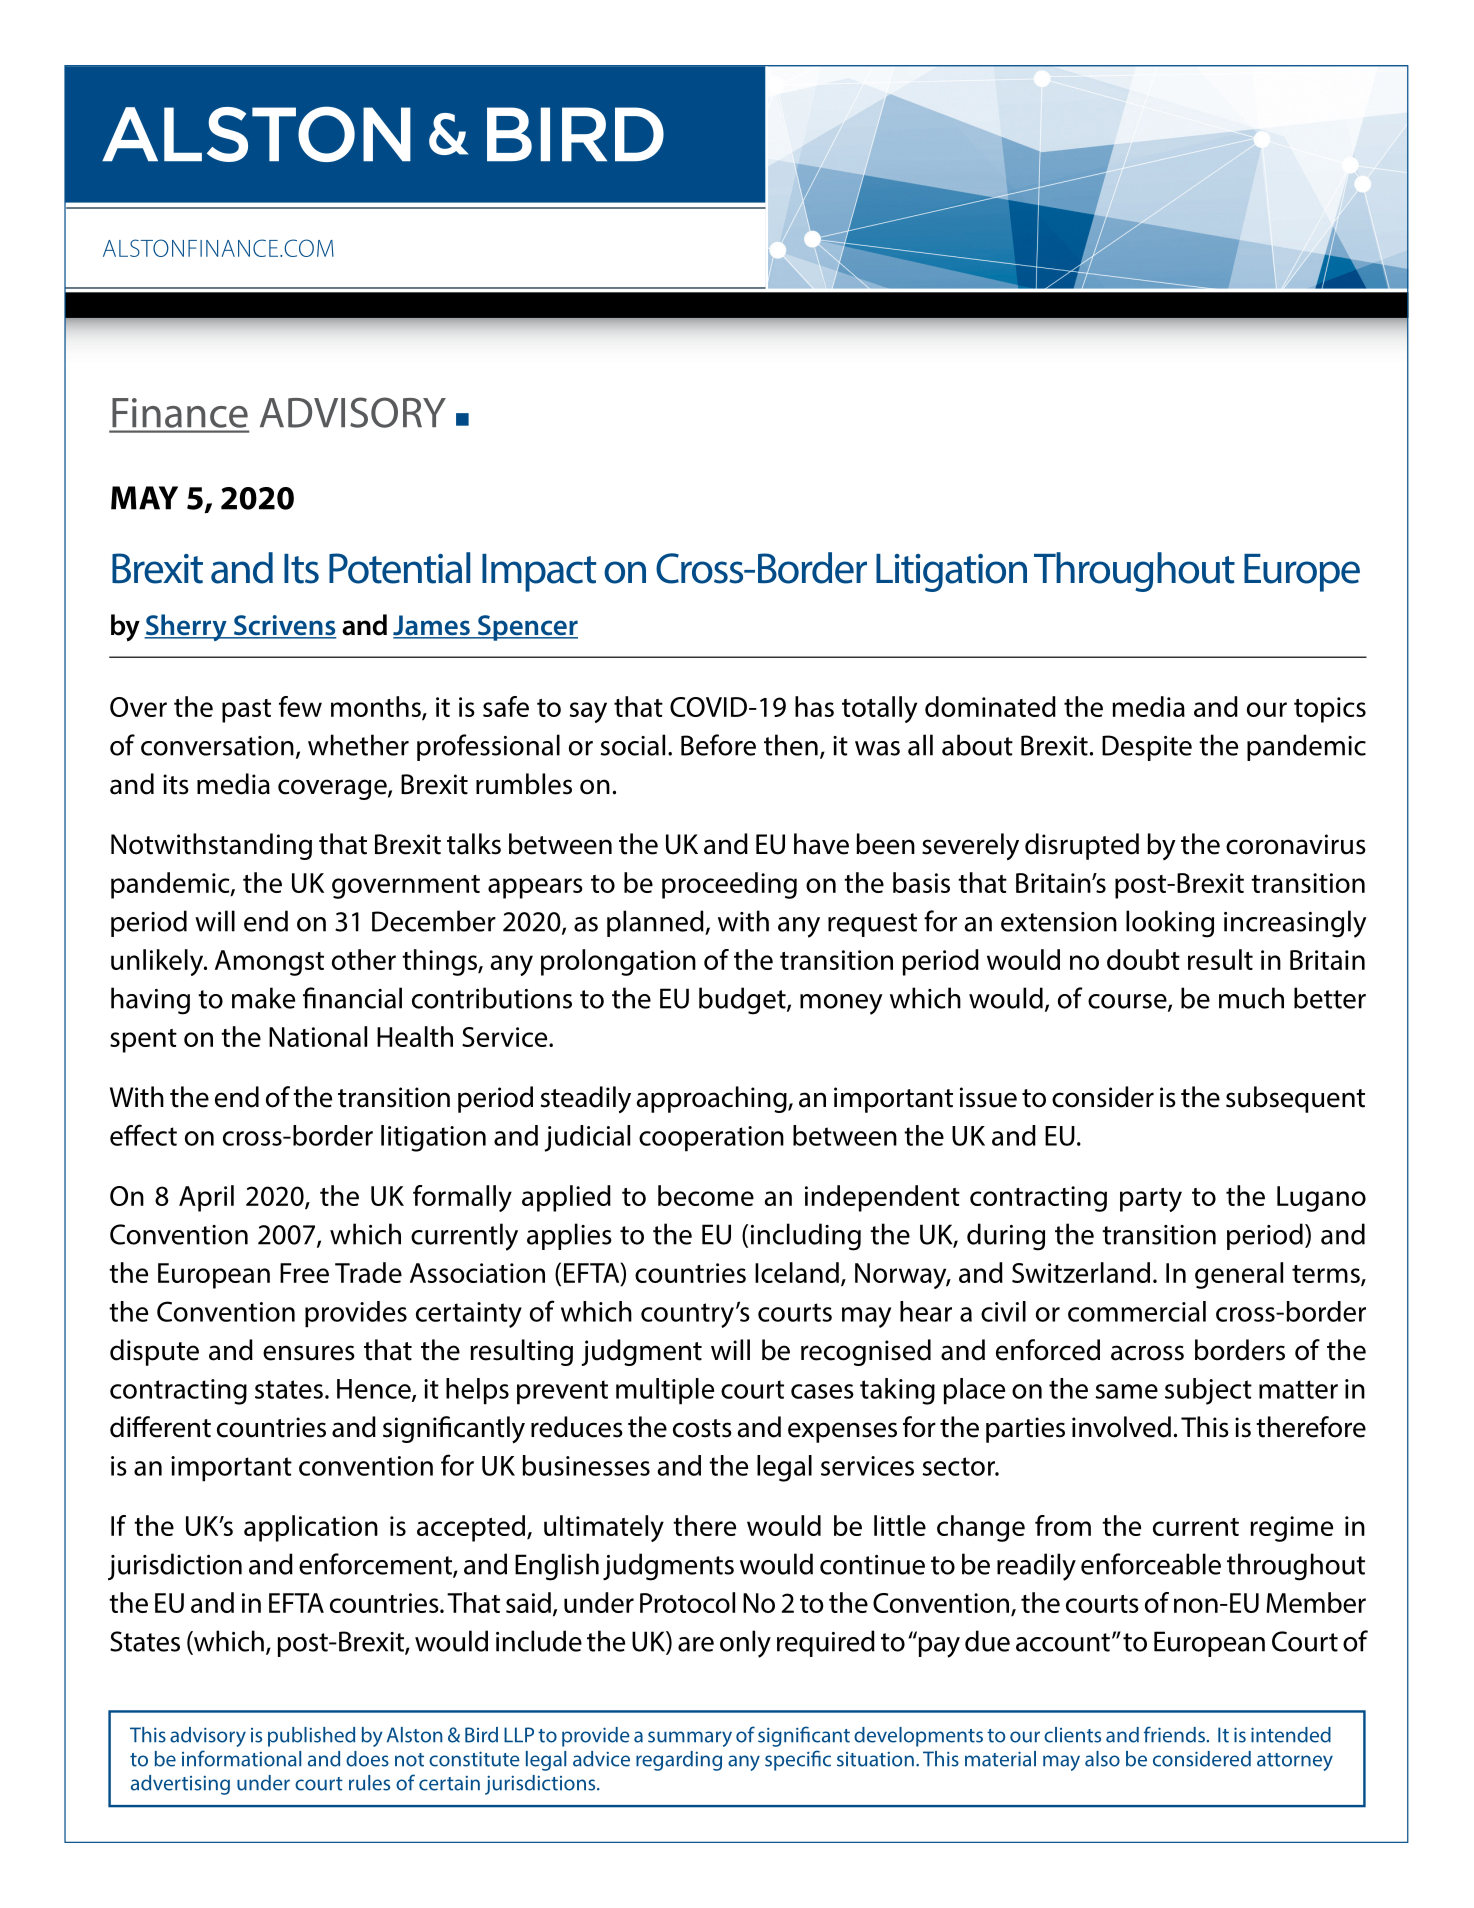 This screenshot has height=1908, width=1474. I want to click on summary, so click(690, 1739).
